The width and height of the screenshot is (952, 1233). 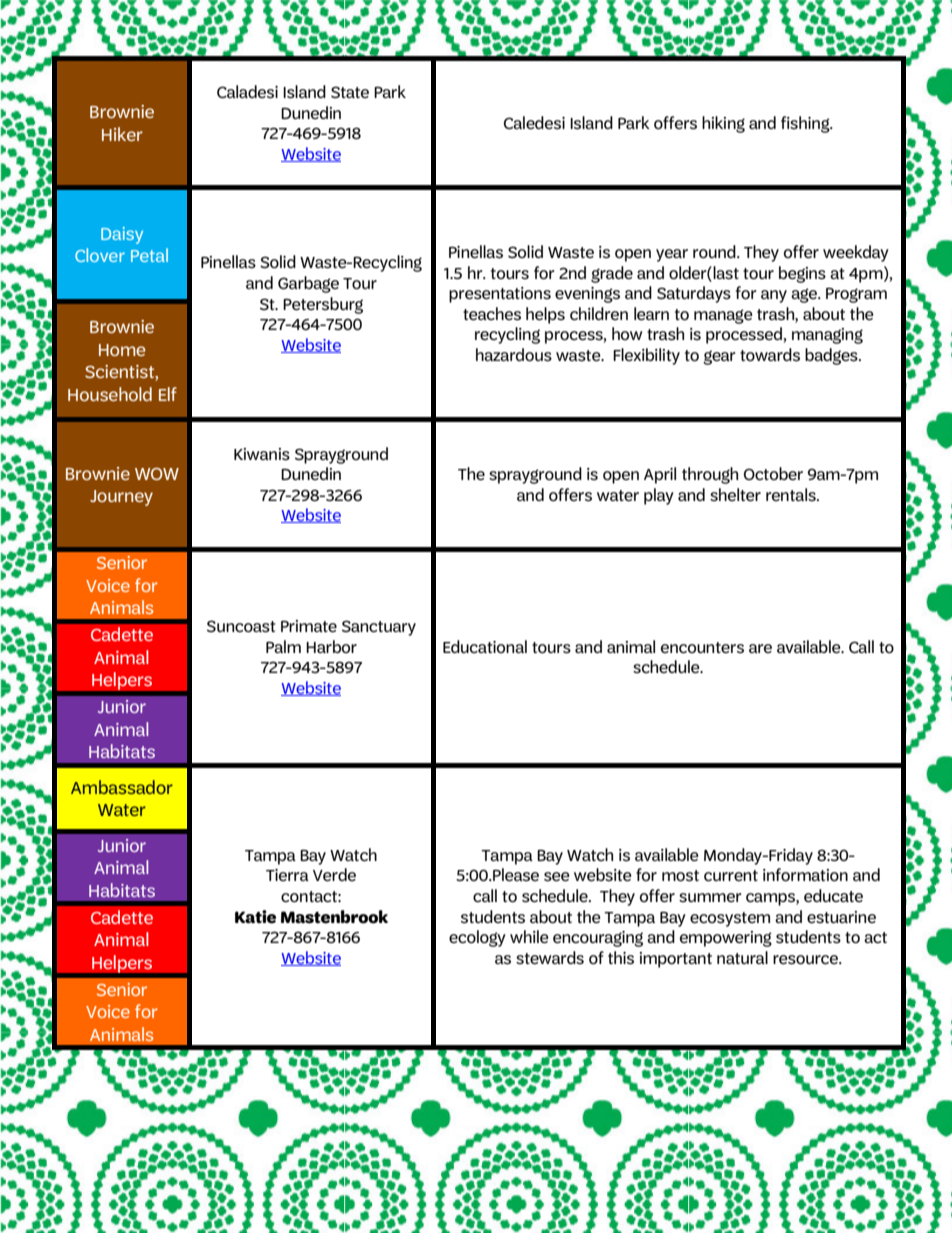 I want to click on Katie, so click(x=255, y=917).
